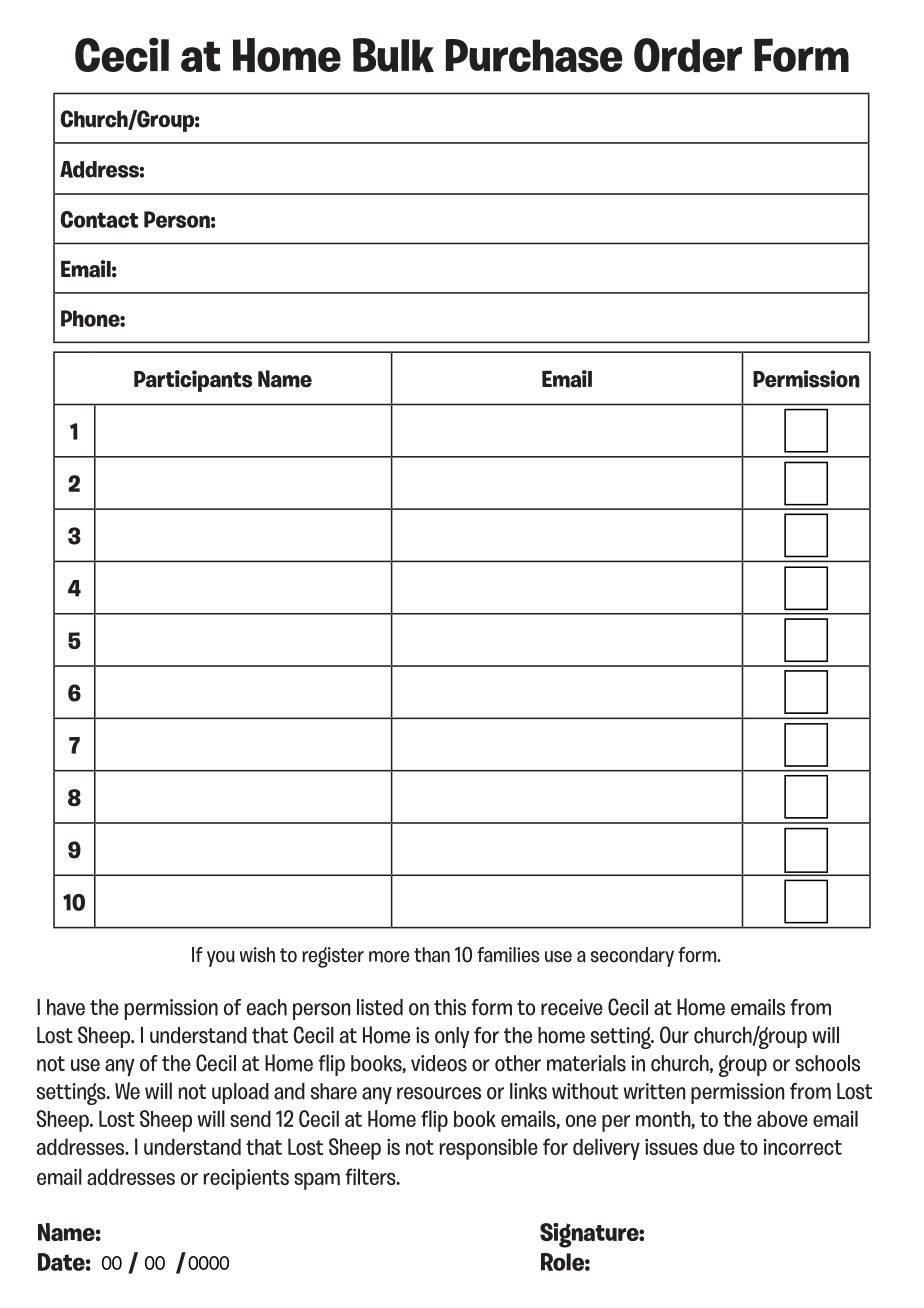  I want to click on recipients, so click(246, 1179).
